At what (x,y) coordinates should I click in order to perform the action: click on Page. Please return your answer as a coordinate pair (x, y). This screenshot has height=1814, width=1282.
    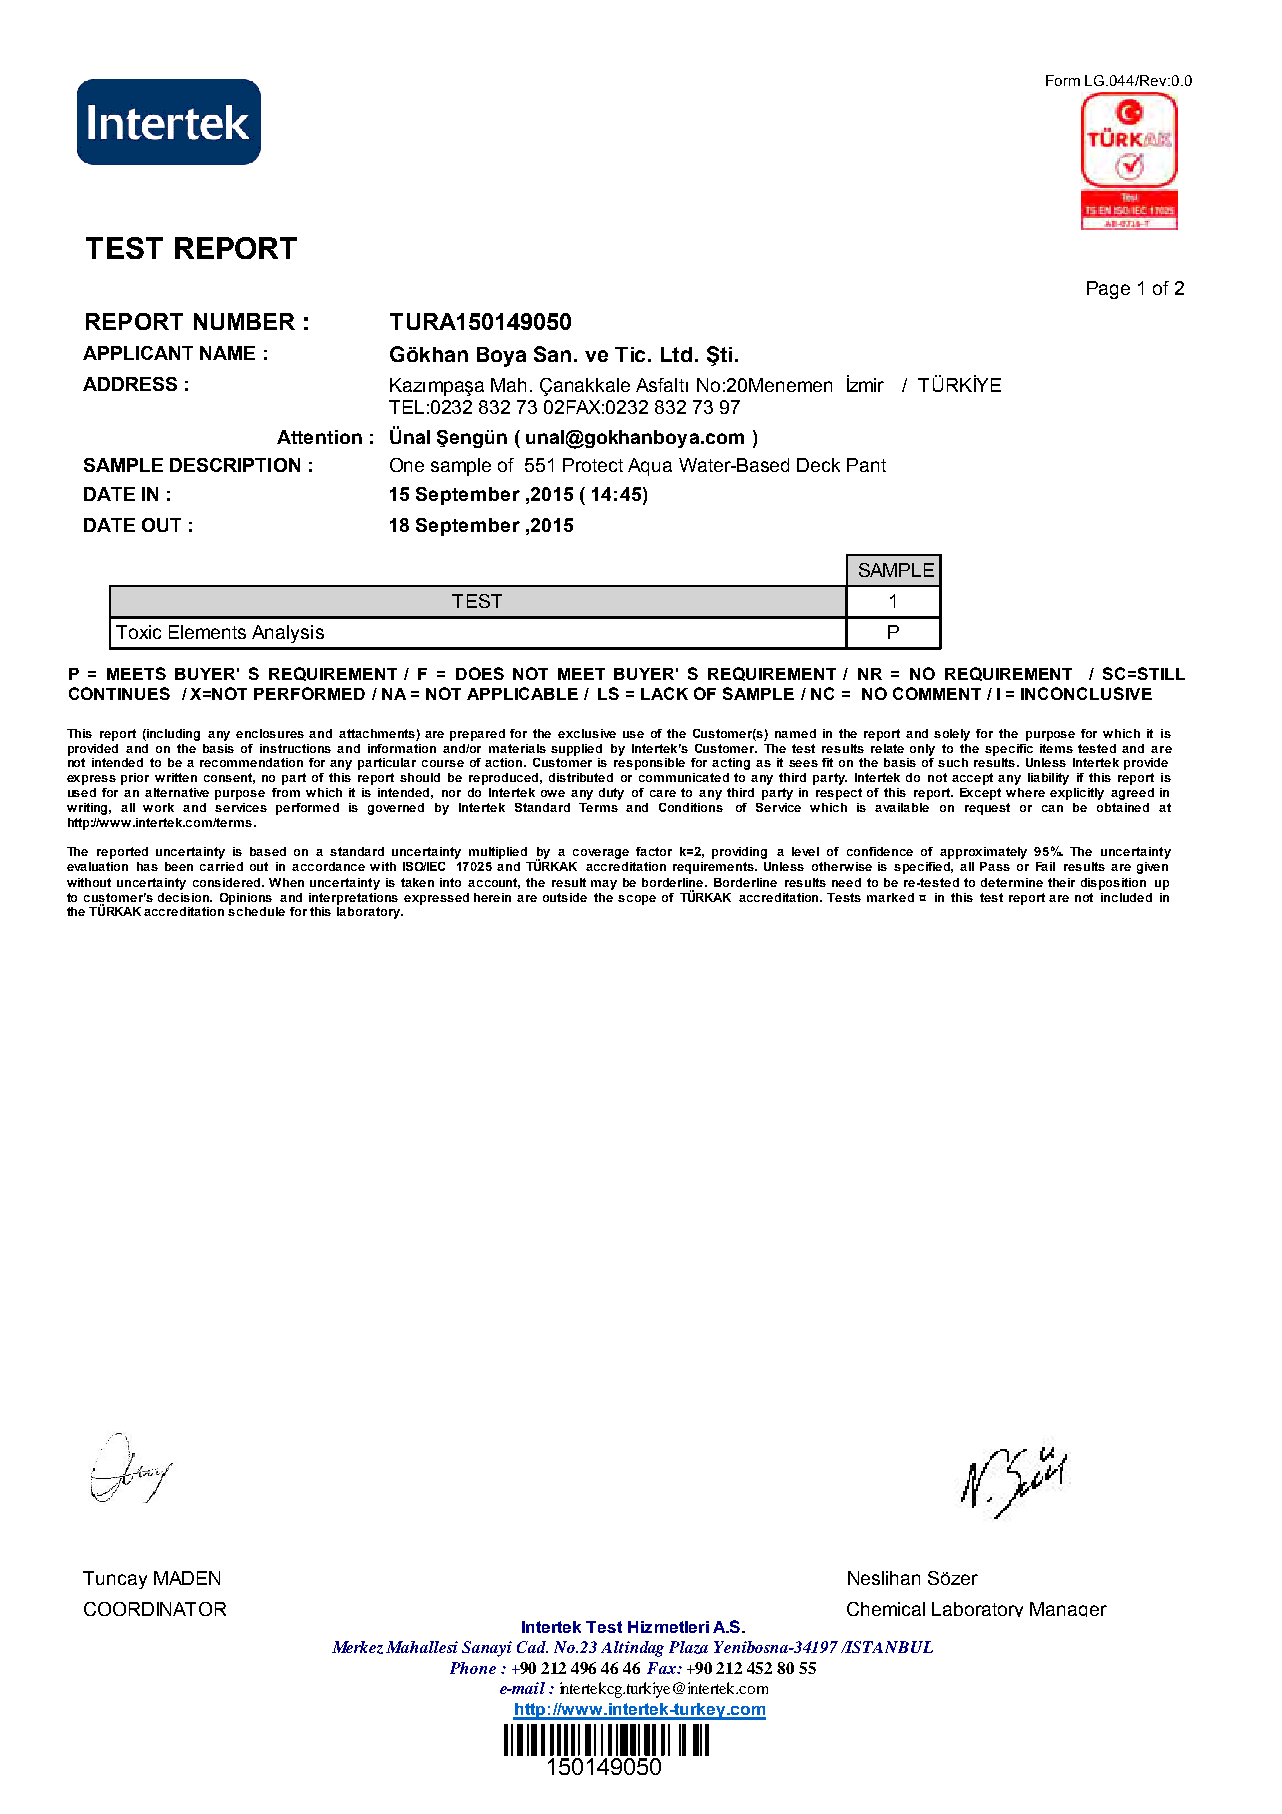
    Looking at the image, I should click on (1108, 290).
